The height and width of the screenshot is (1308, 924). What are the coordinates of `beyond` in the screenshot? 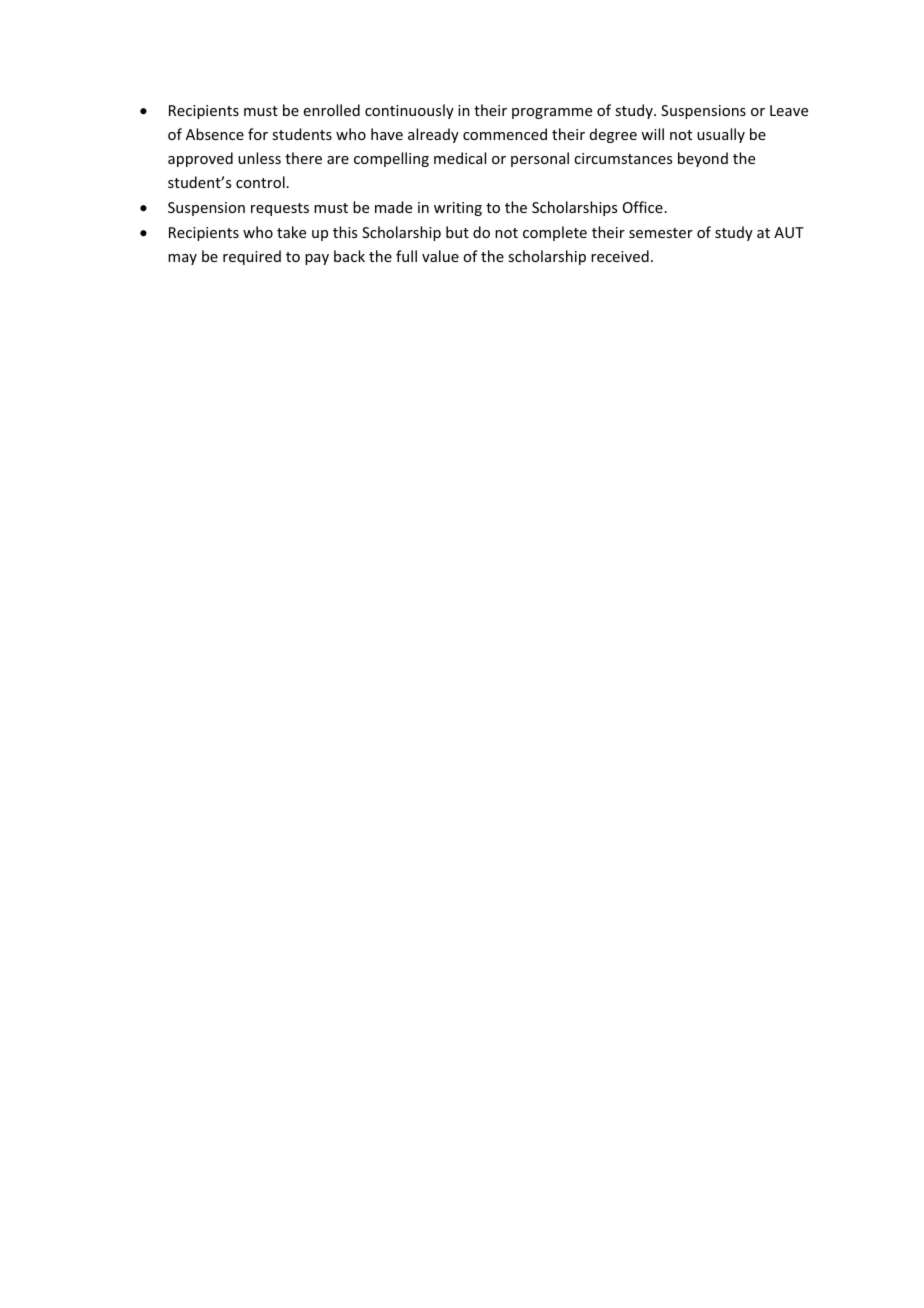 It's located at (703, 159).
